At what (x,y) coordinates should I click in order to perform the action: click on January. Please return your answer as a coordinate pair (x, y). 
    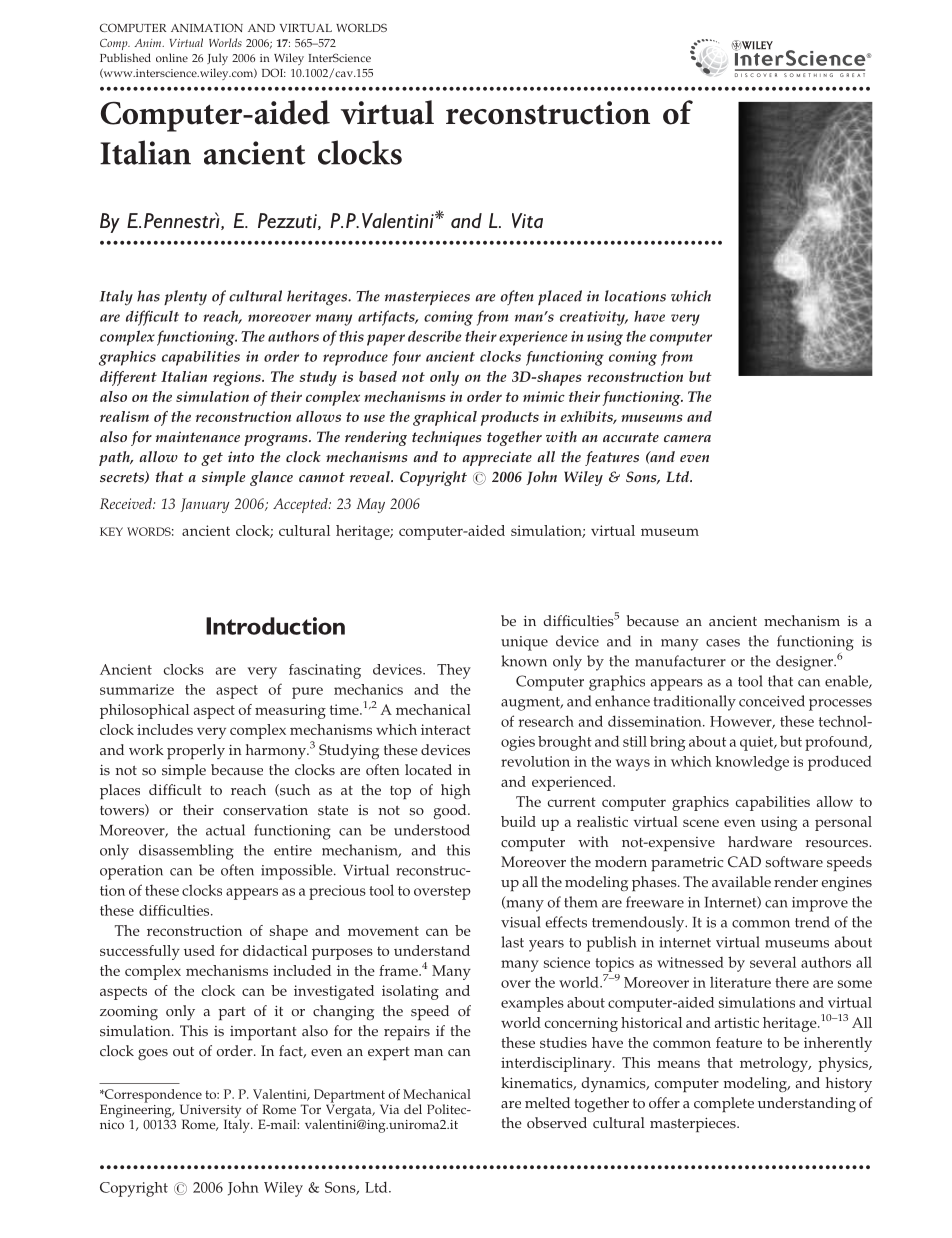
    Looking at the image, I should click on (205, 505).
